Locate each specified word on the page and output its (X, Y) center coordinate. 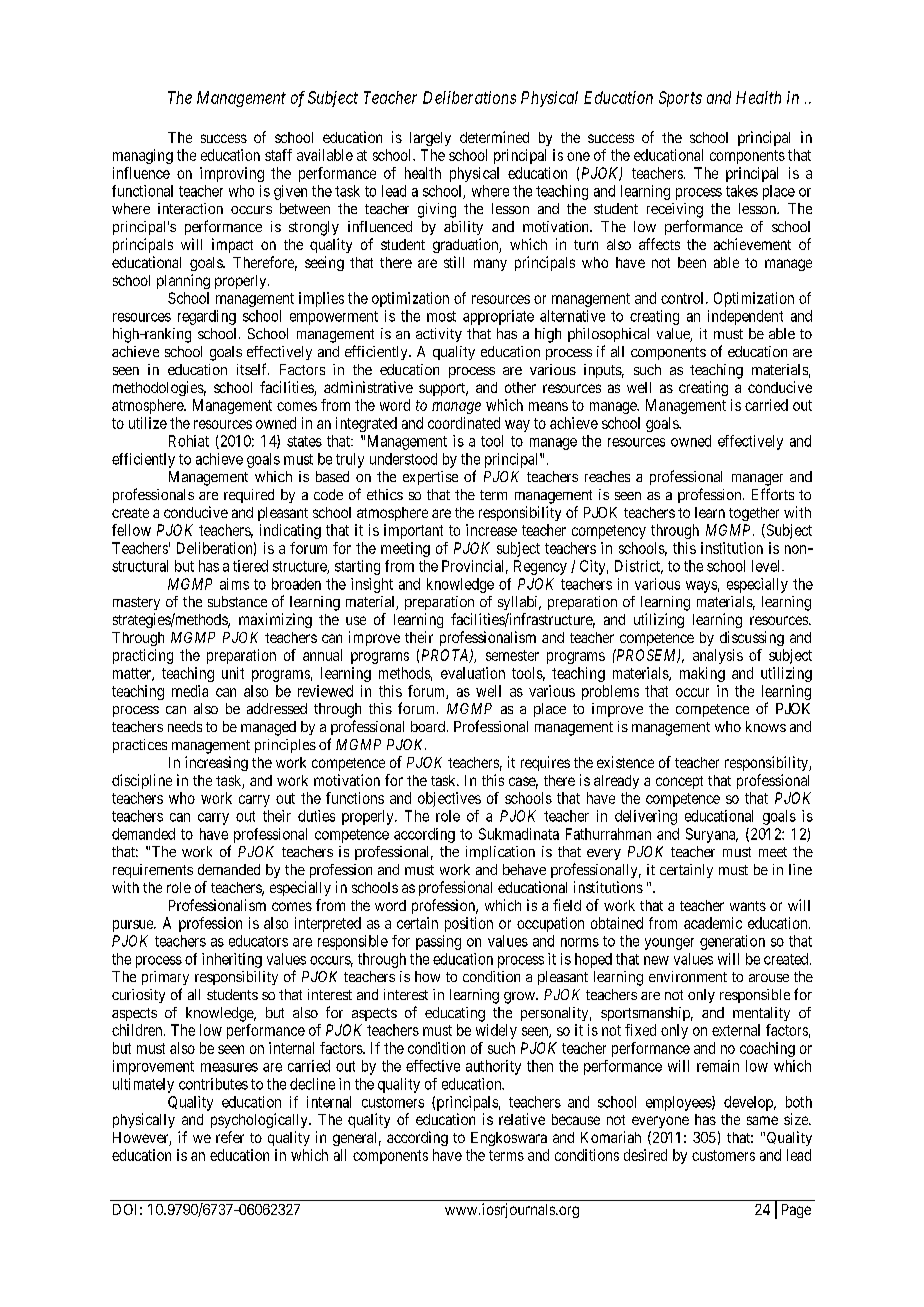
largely (430, 139)
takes (742, 191)
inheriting (232, 960)
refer (230, 1137)
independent (745, 317)
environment (688, 976)
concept (679, 782)
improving (232, 174)
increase (491, 530)
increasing (216, 763)
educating (455, 1014)
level (767, 566)
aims (234, 584)
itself (253, 369)
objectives (449, 799)
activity (439, 335)
